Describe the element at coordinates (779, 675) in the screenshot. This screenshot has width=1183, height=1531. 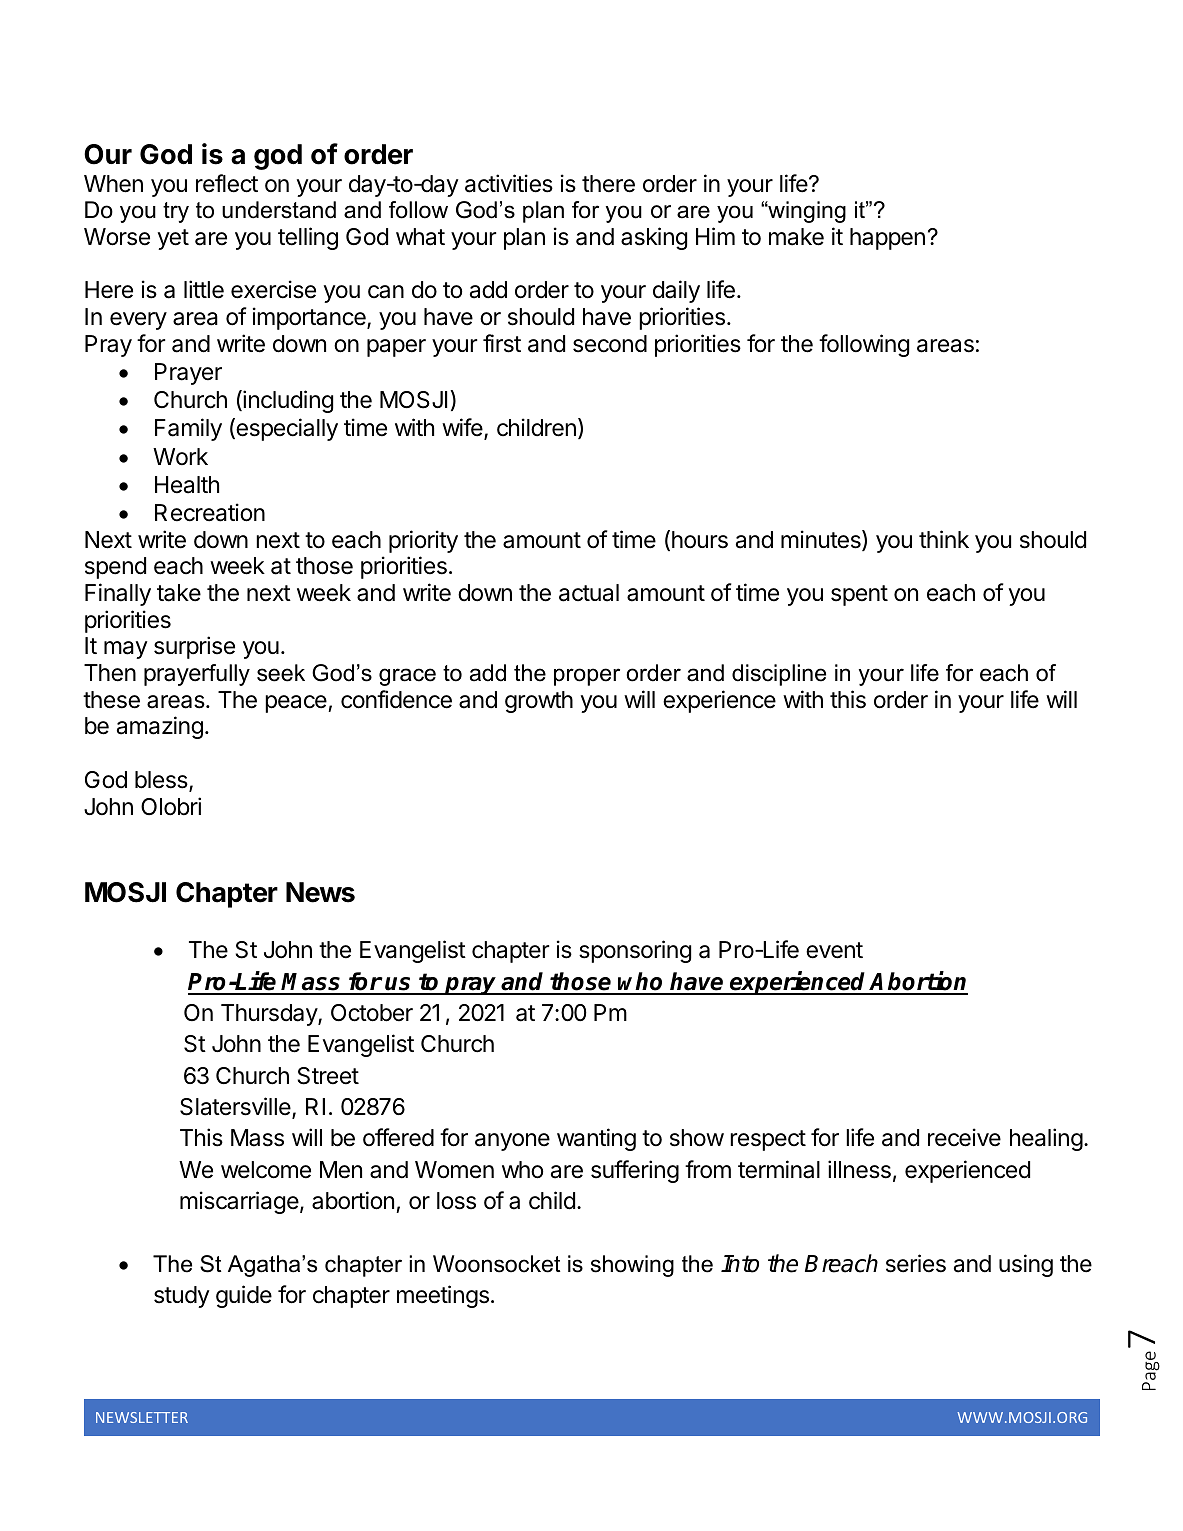
I see `discipline` at that location.
